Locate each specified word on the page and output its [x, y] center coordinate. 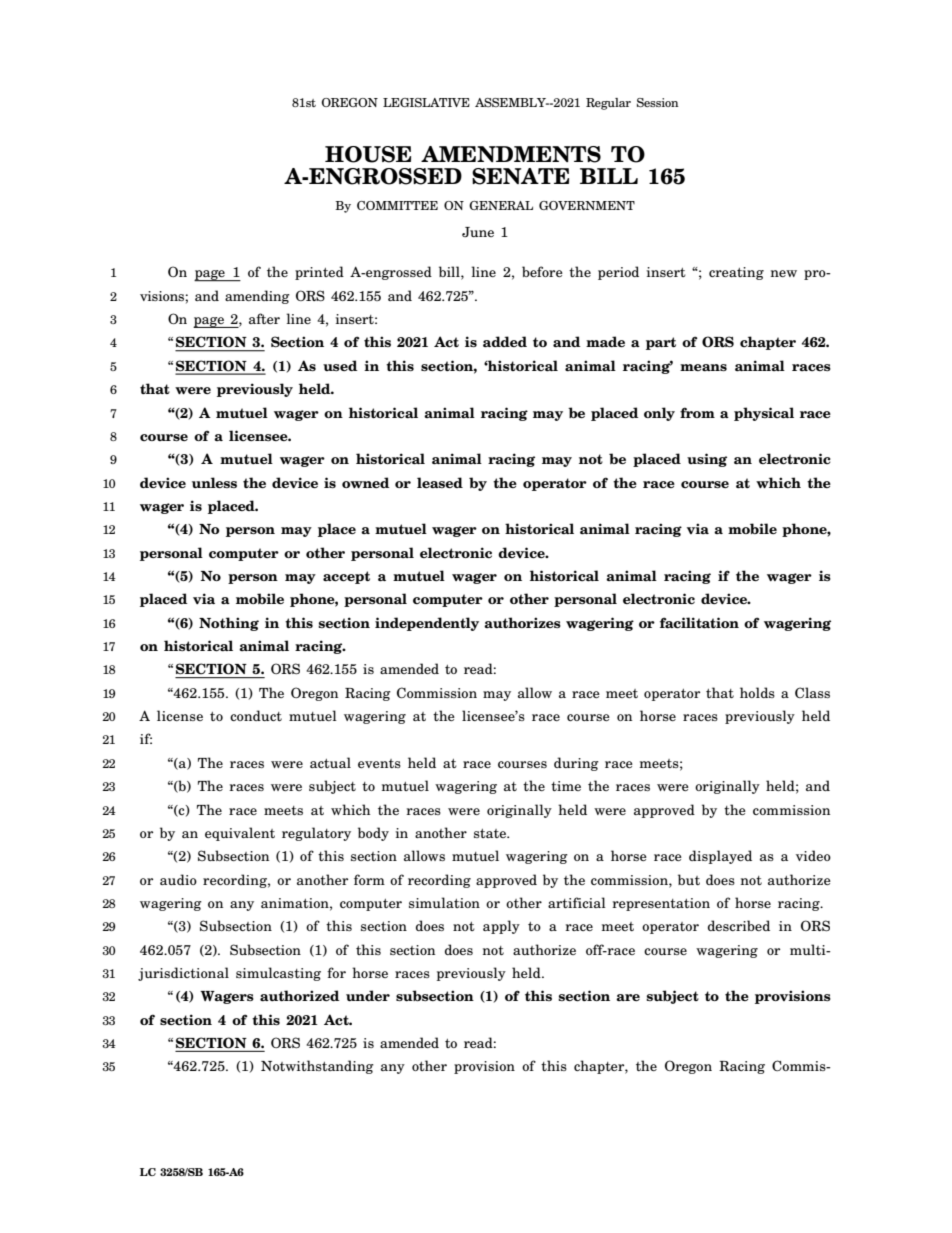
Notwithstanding [317, 1067]
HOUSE [368, 154]
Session [658, 102]
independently [427, 624]
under [368, 995]
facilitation [699, 623]
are [628, 997]
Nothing [229, 624]
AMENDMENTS [511, 154]
